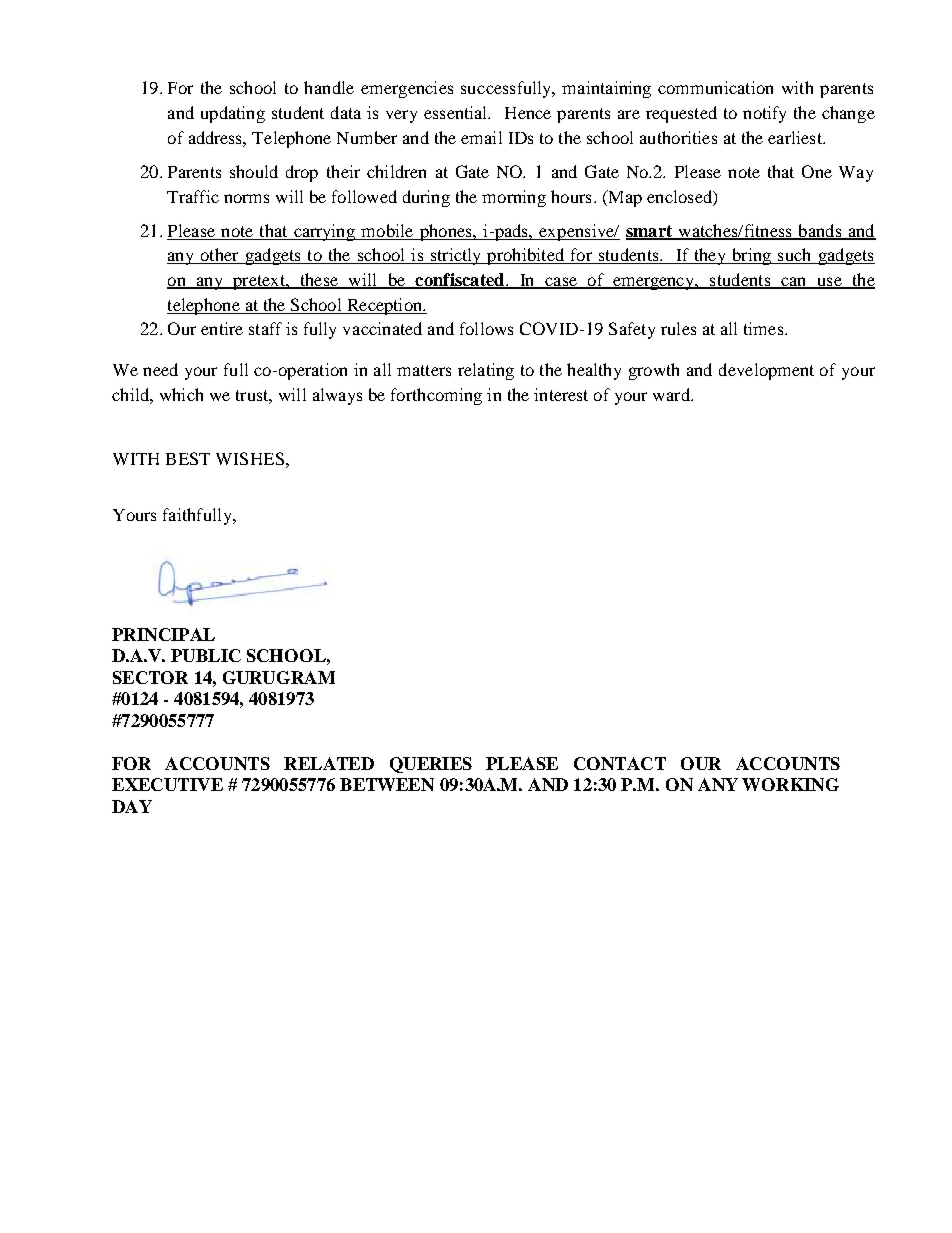 This page has height=1233, width=952. I want to click on development, so click(766, 371).
